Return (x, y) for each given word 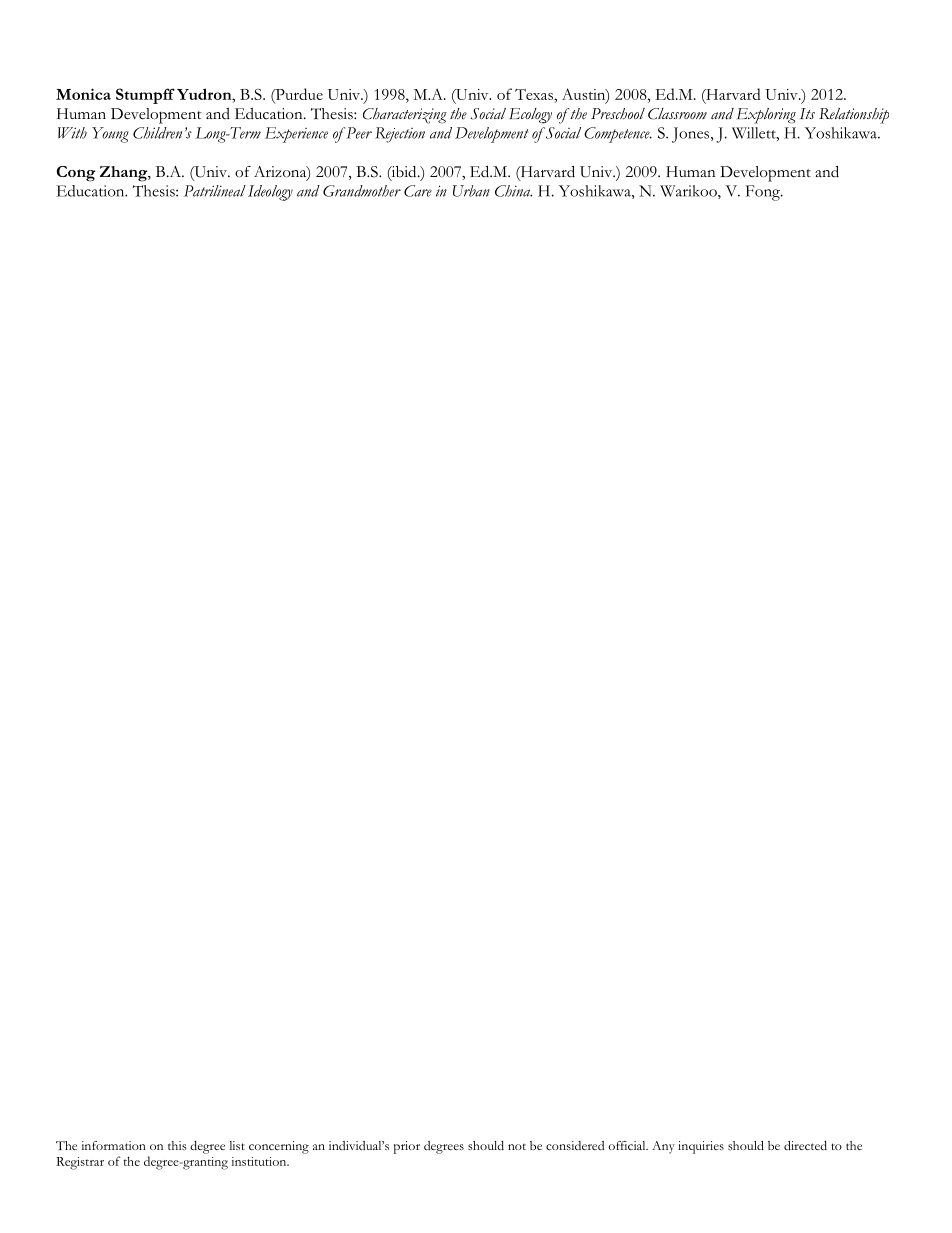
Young (110, 135)
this (177, 1145)
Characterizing (405, 116)
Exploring (766, 116)
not (517, 1147)
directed (805, 1145)
